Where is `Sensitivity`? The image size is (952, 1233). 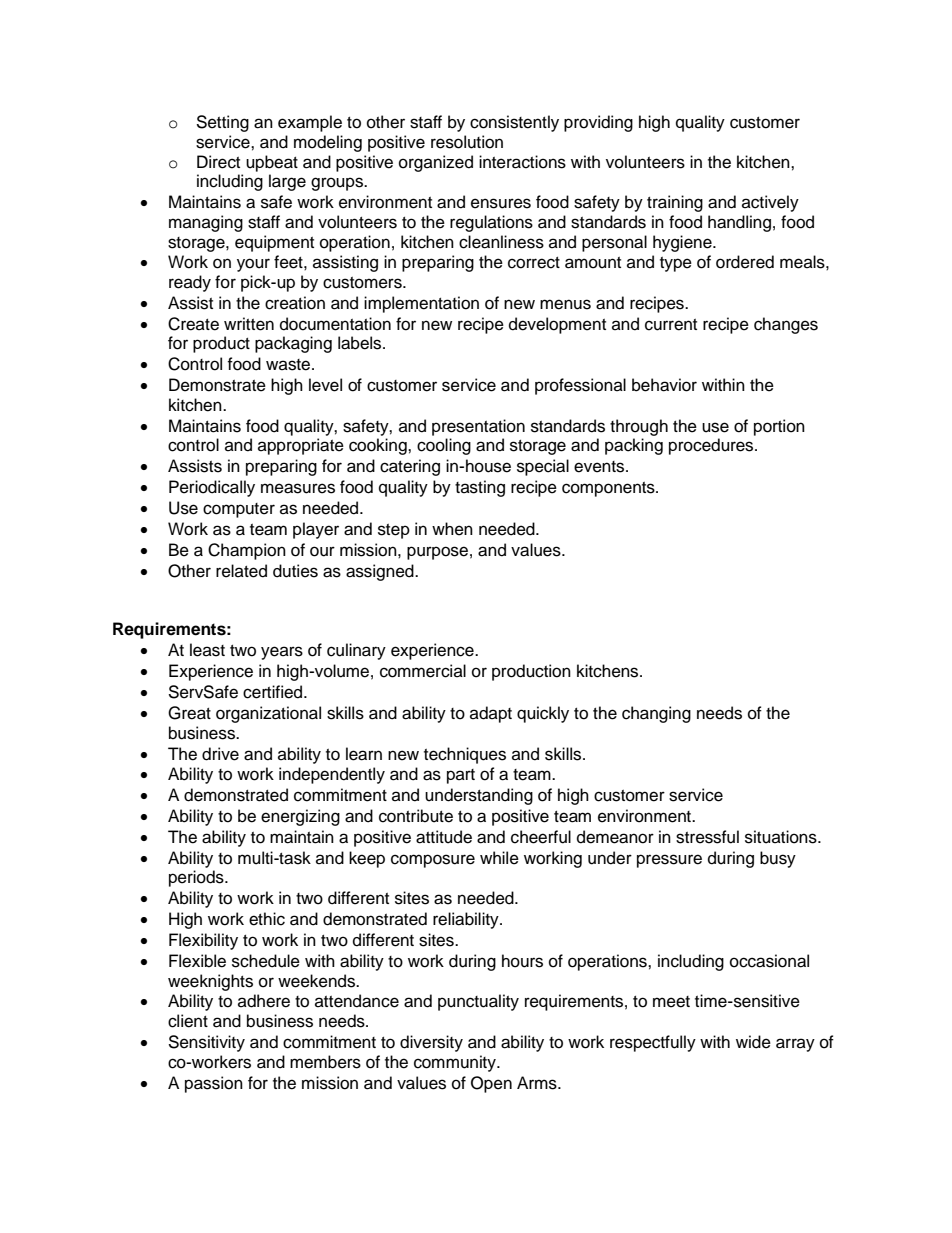 Sensitivity is located at coordinates (206, 1043).
